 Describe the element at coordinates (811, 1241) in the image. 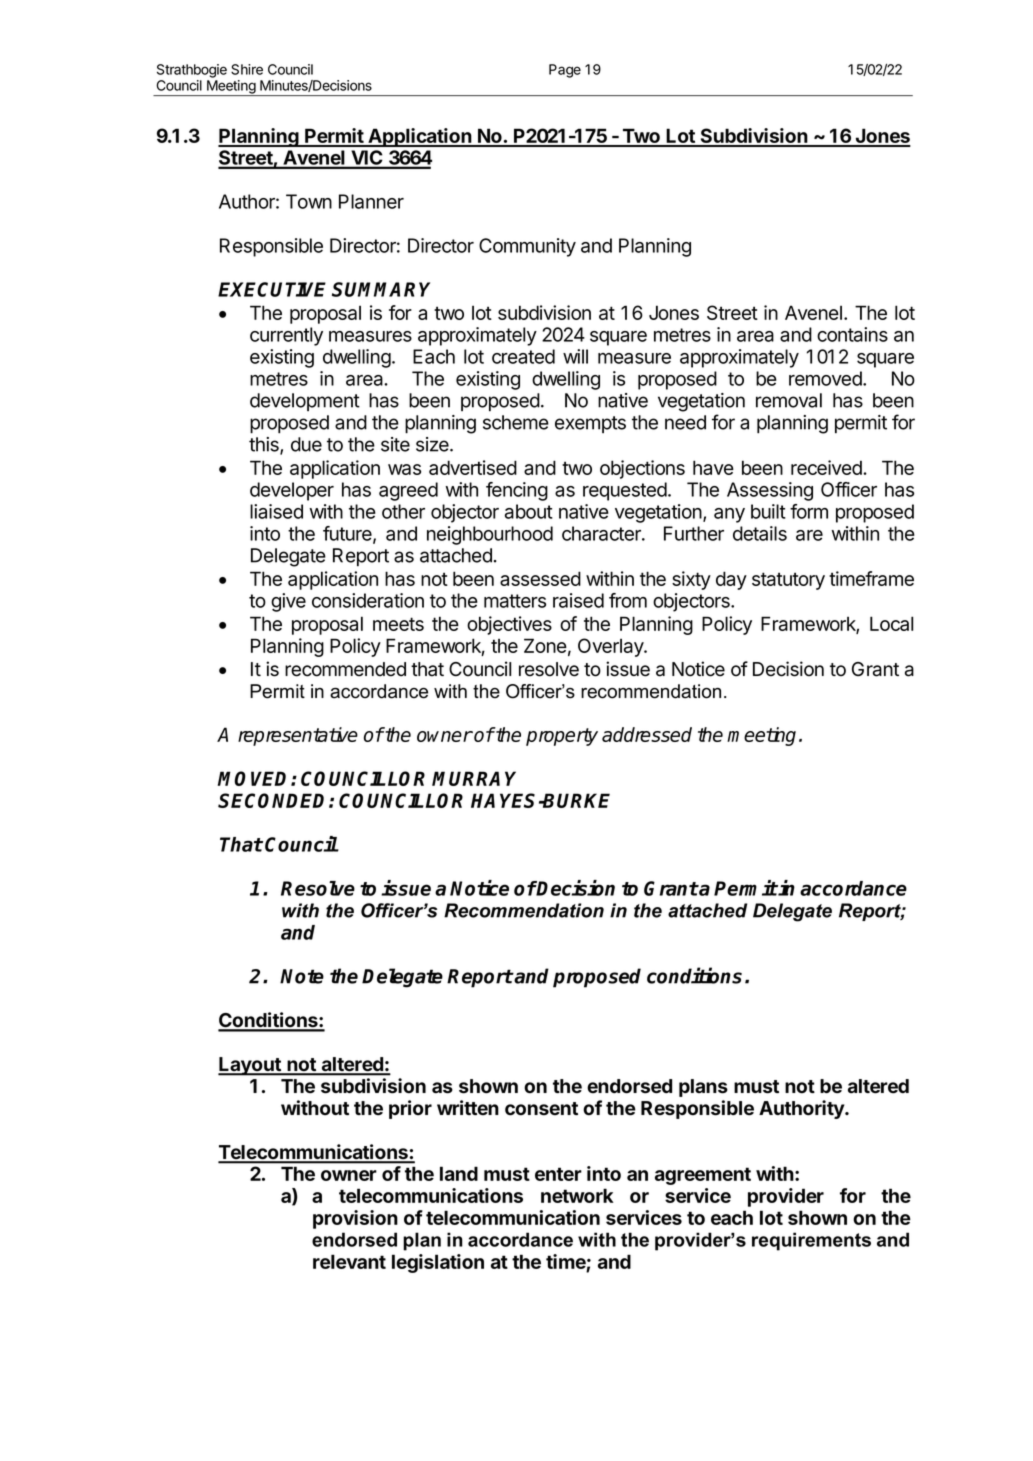

I see `requirements` at that location.
